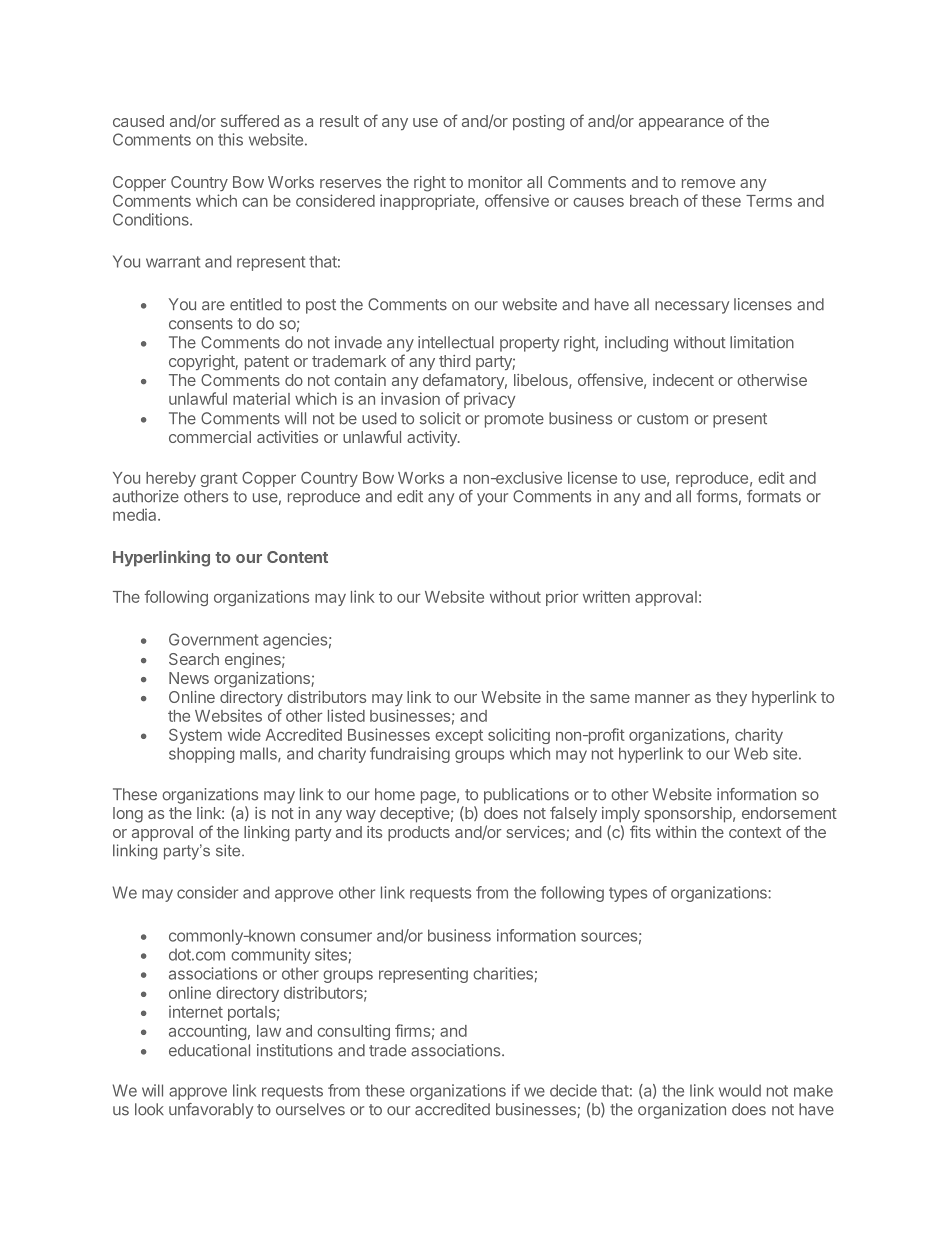  I want to click on monitor, so click(495, 182).
